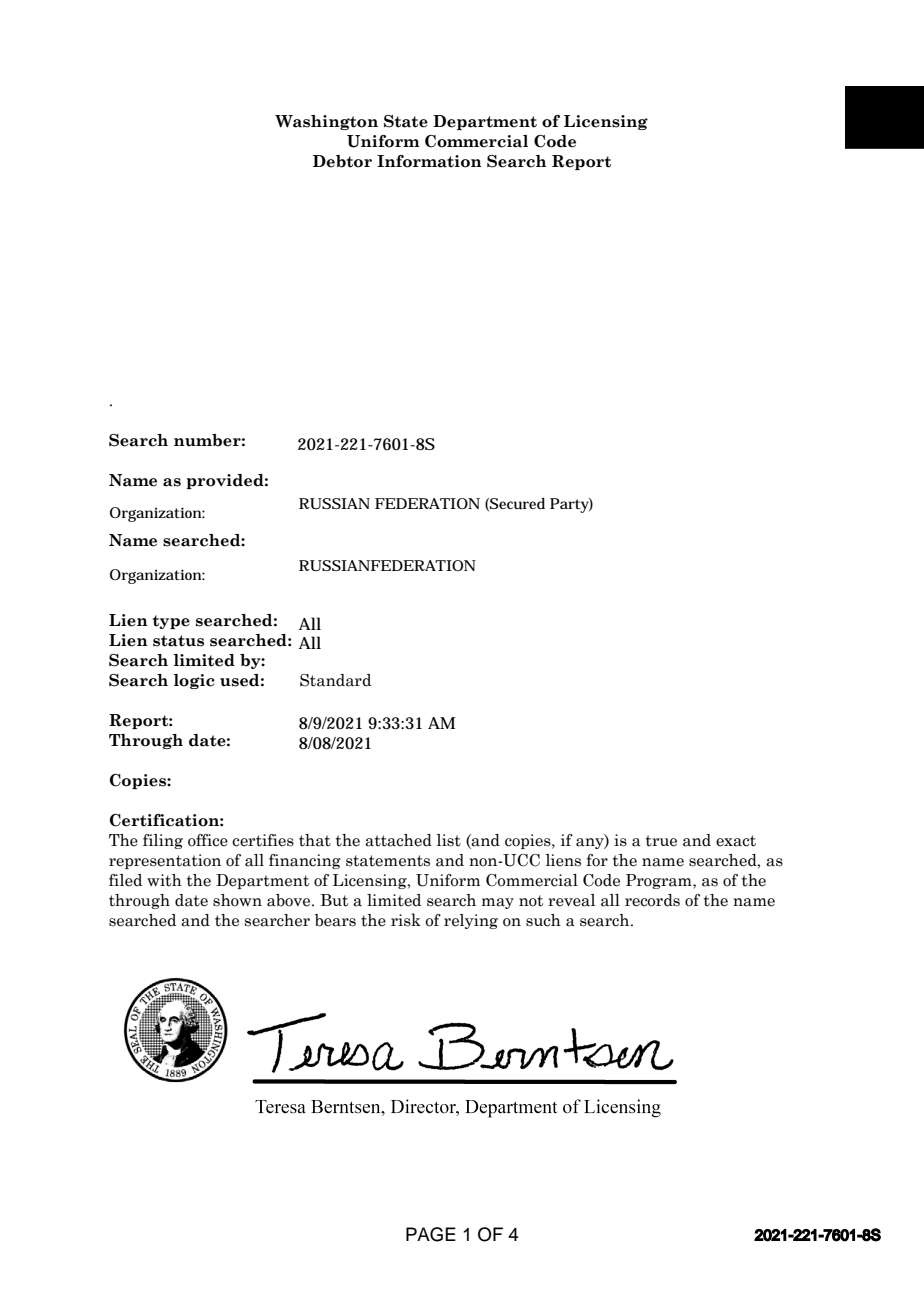 This screenshot has height=1308, width=924. What do you see at coordinates (335, 680) in the screenshot?
I see `Standard` at bounding box center [335, 680].
